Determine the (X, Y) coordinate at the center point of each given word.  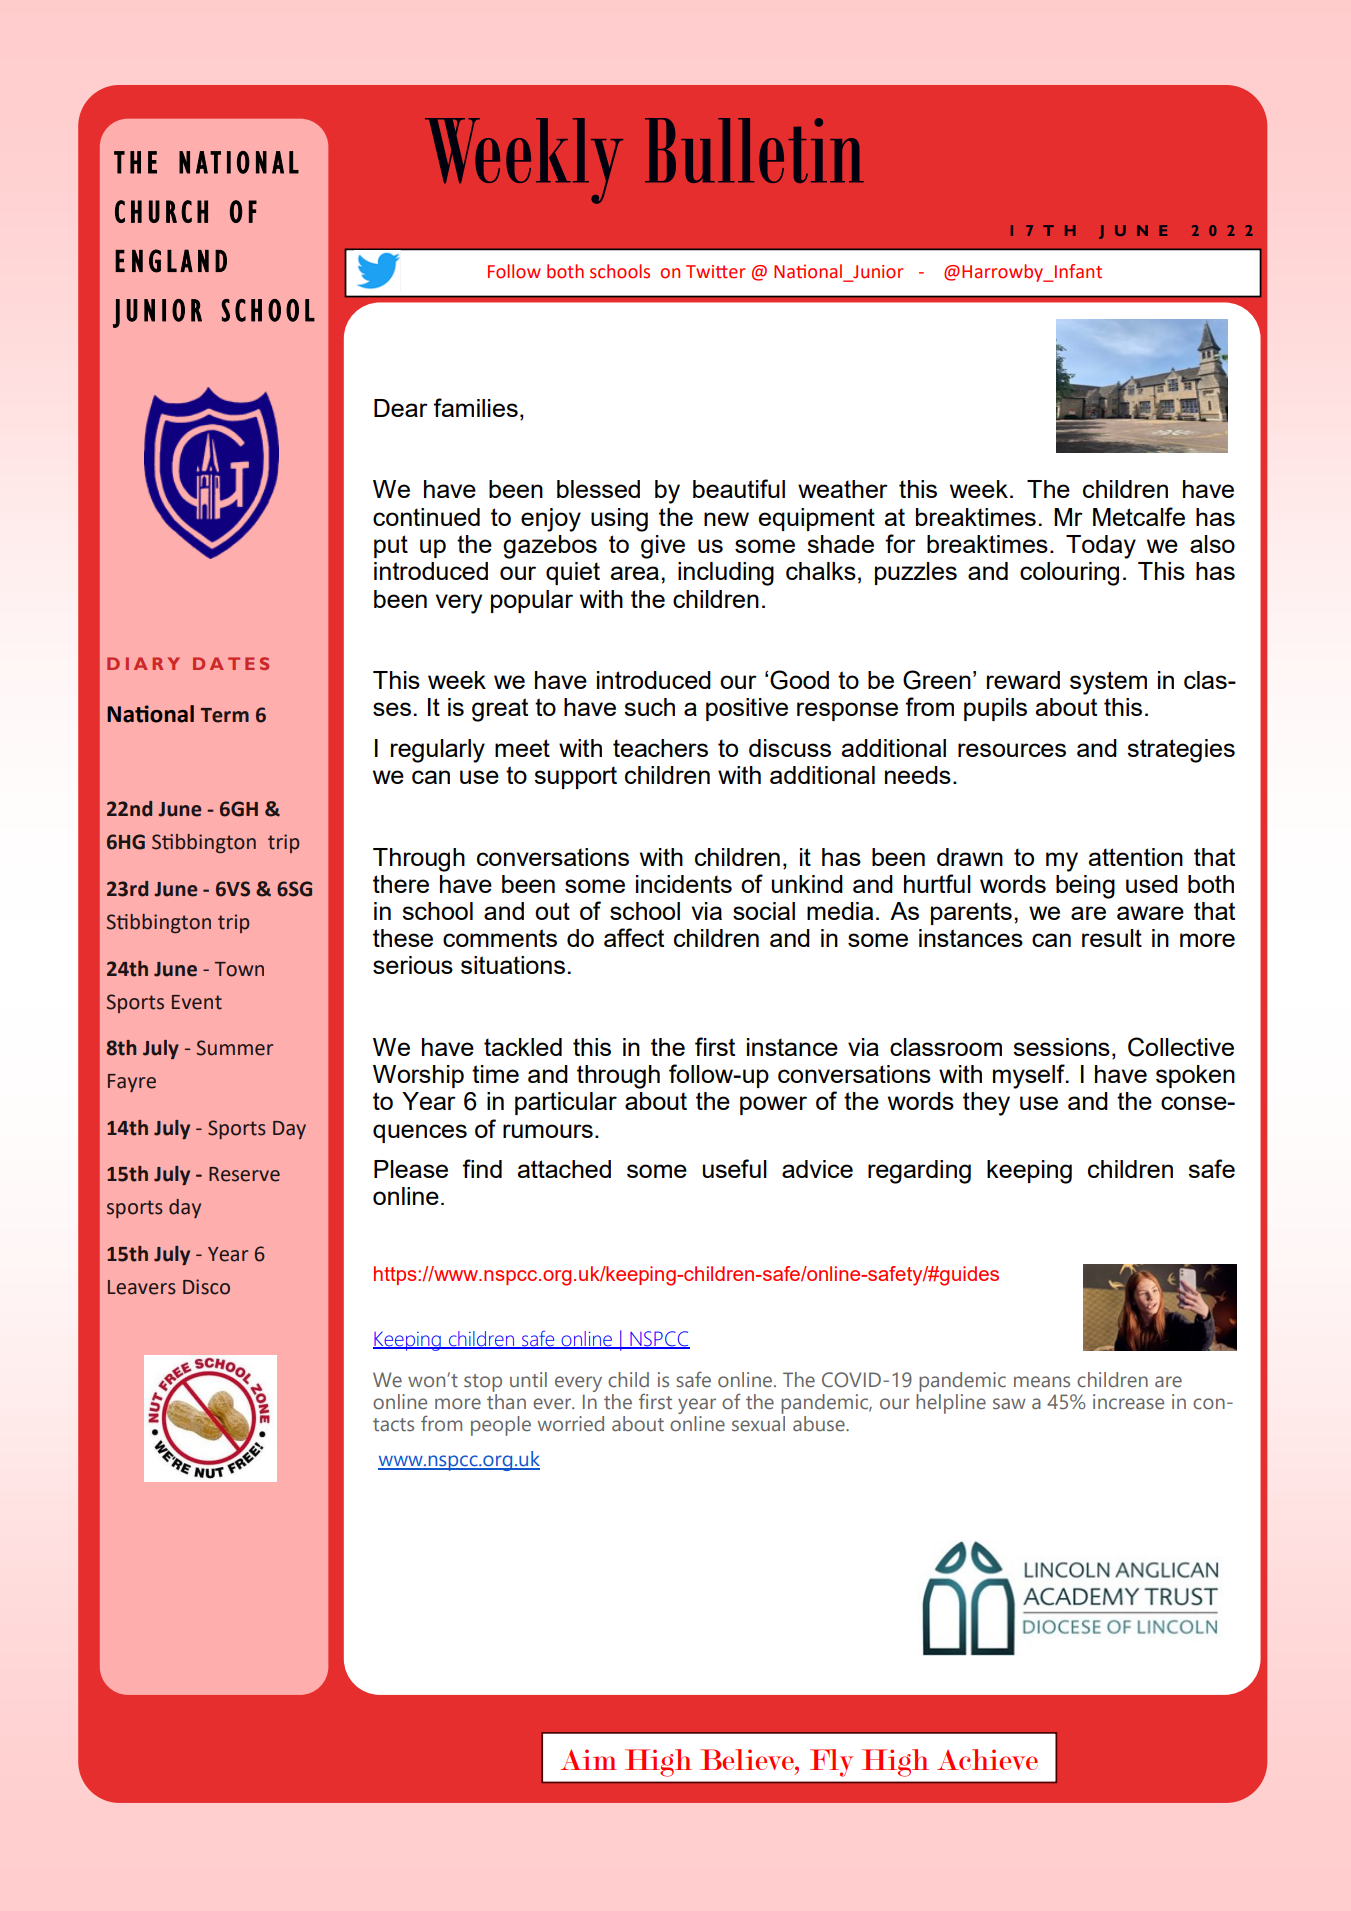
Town (239, 969)
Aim (588, 1759)
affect (634, 937)
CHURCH (161, 211)
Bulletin (754, 150)
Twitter (715, 272)
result (1112, 938)
